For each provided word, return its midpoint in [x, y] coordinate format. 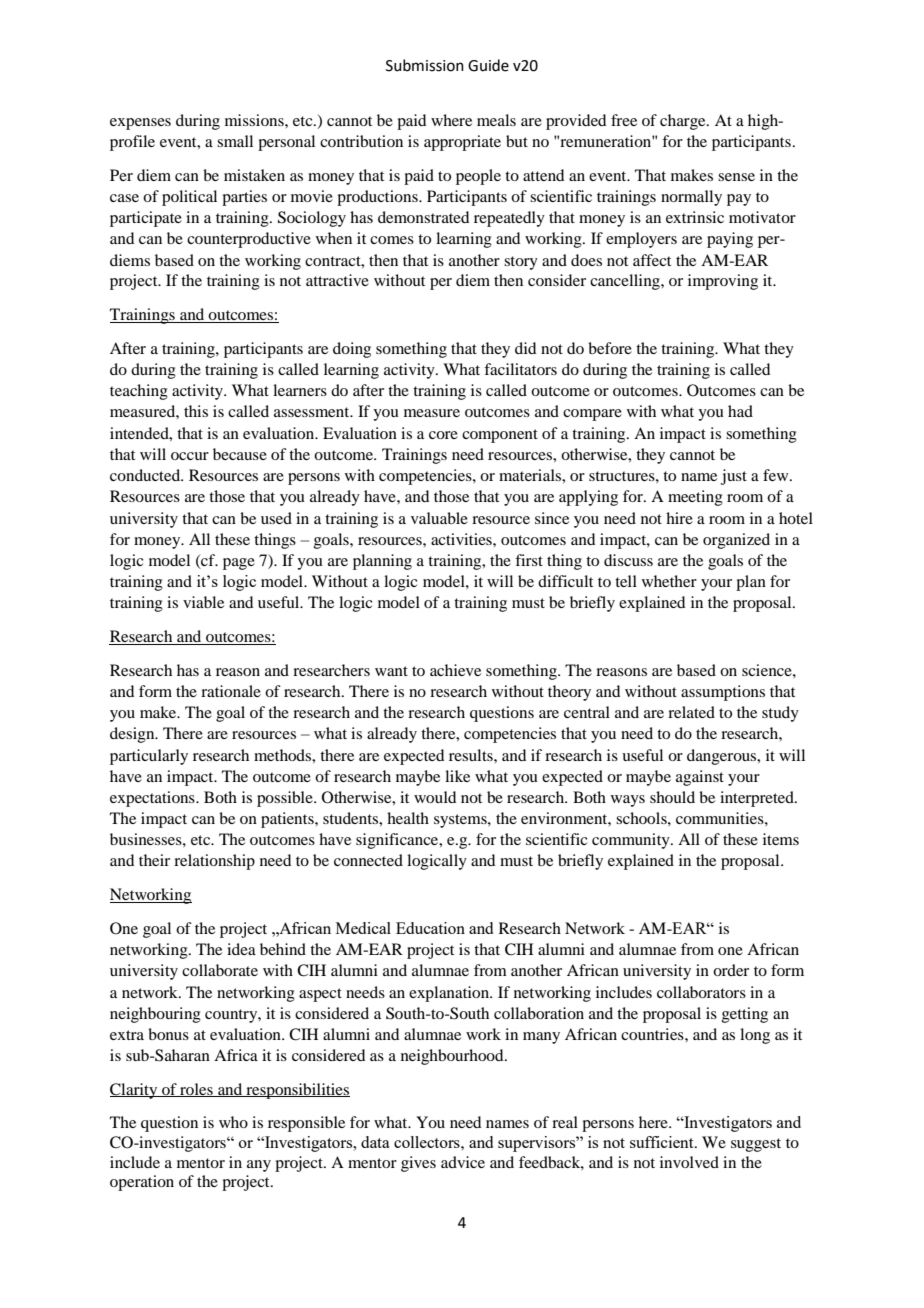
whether [669, 581]
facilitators [520, 369]
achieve [455, 670]
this [196, 411]
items [781, 839]
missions [255, 120]
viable [203, 602]
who [233, 1122]
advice [463, 1162]
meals [496, 120]
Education [430, 928]
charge [684, 122]
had [740, 411]
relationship [214, 862]
